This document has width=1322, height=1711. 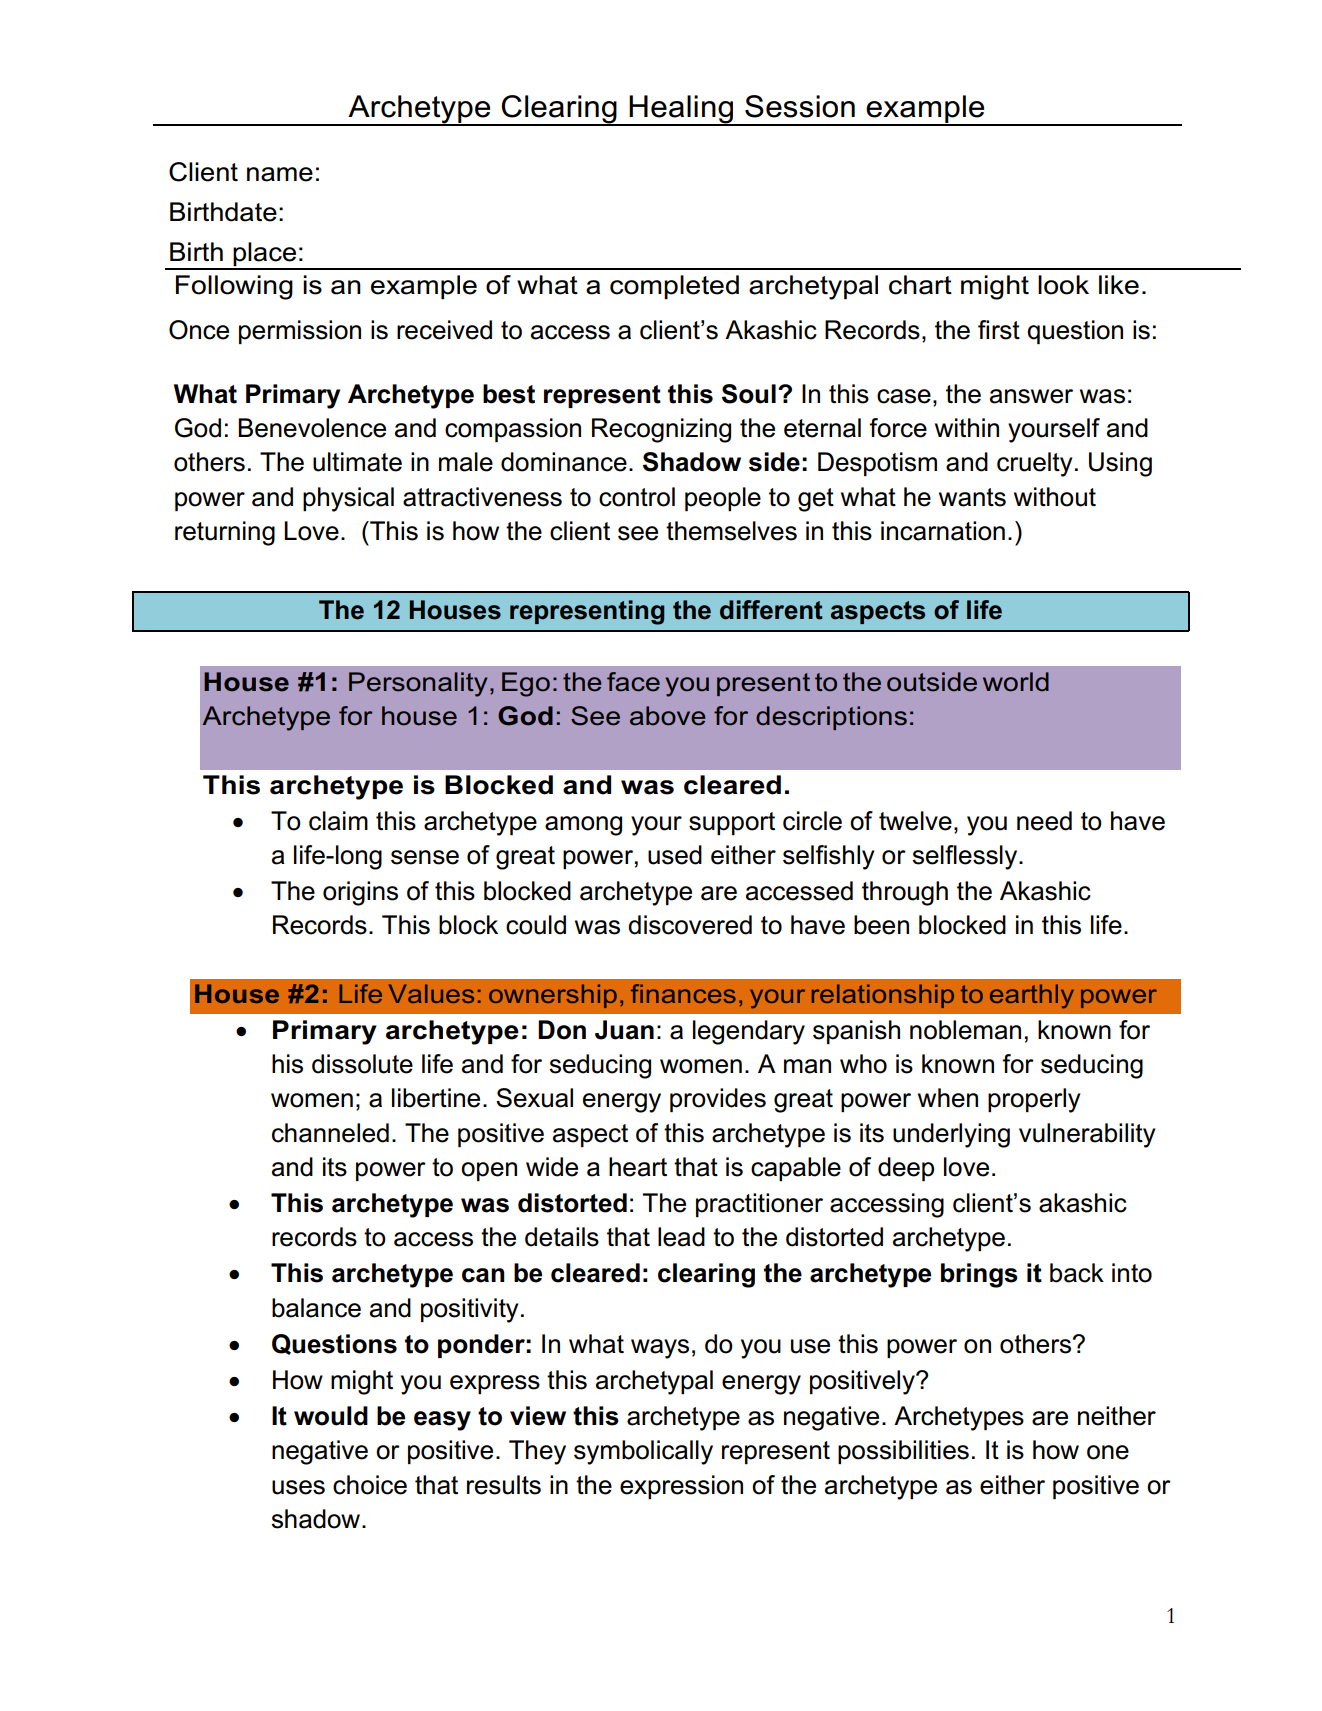 What do you see at coordinates (681, 110) in the document?
I see `Healing` at bounding box center [681, 110].
